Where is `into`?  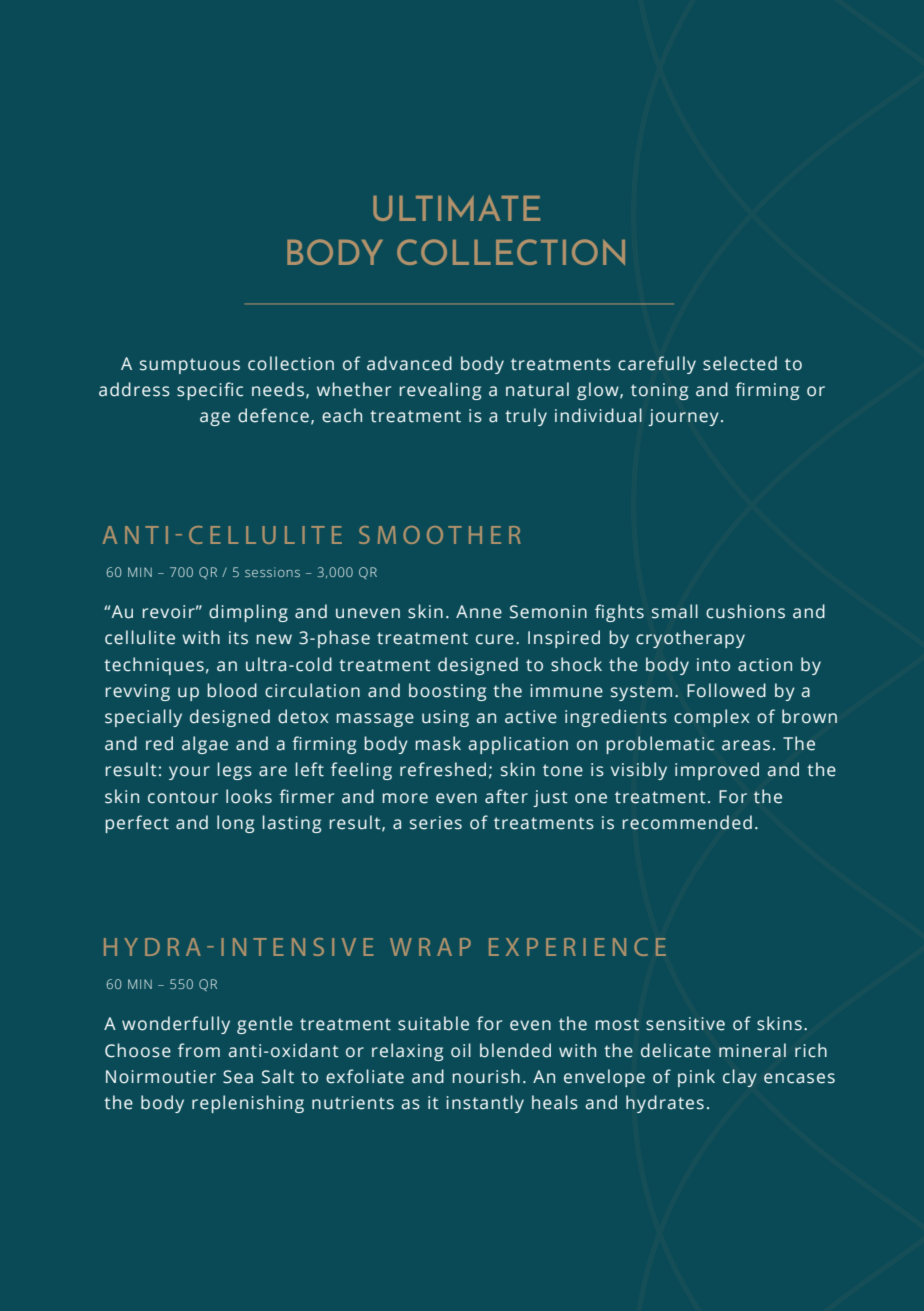
into is located at coordinates (713, 665).
